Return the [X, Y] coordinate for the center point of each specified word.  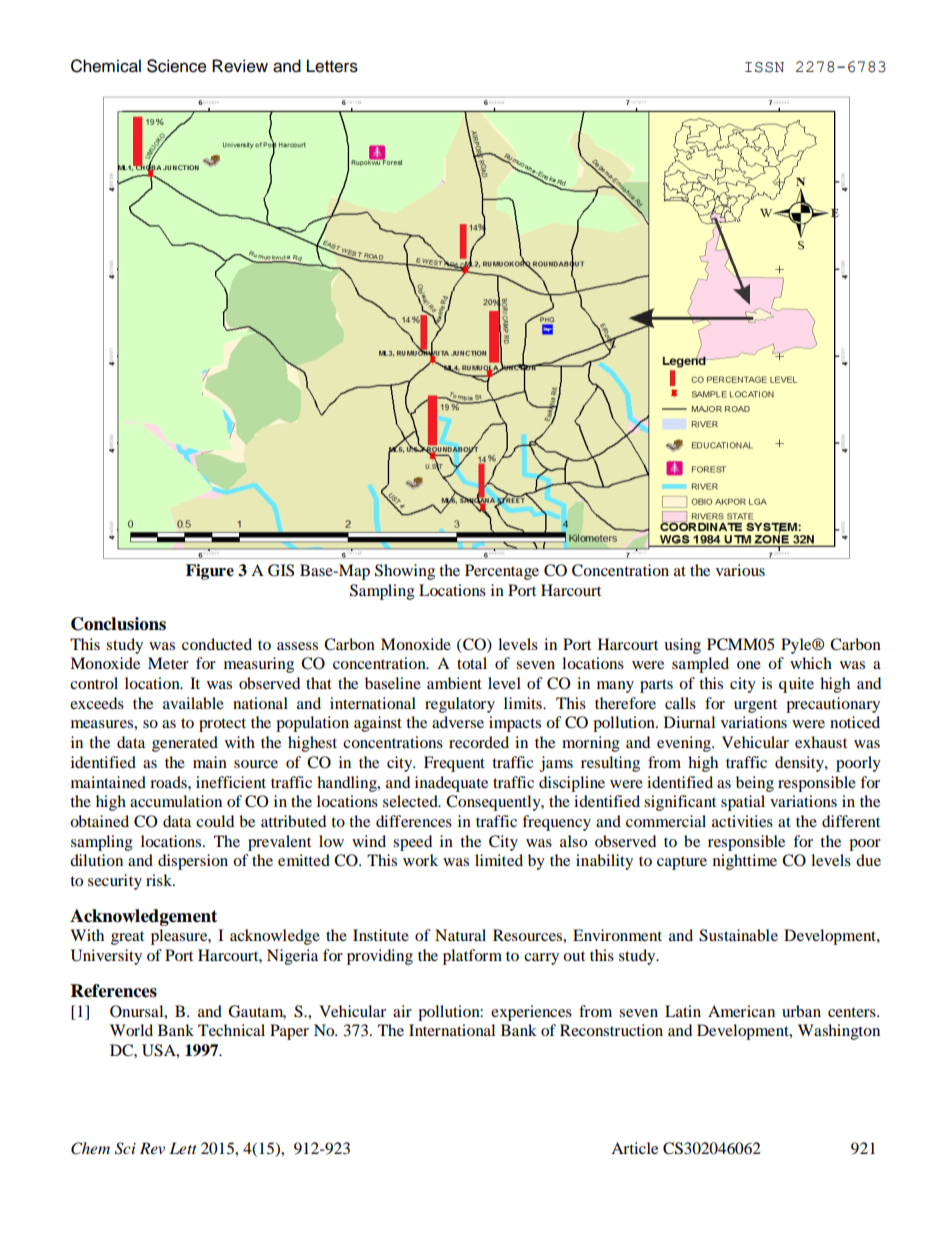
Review [240, 66]
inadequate [451, 784]
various [740, 570]
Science [177, 66]
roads [169, 782]
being [755, 784]
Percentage [502, 572]
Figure [210, 572]
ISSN [764, 67]
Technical [231, 1030]
